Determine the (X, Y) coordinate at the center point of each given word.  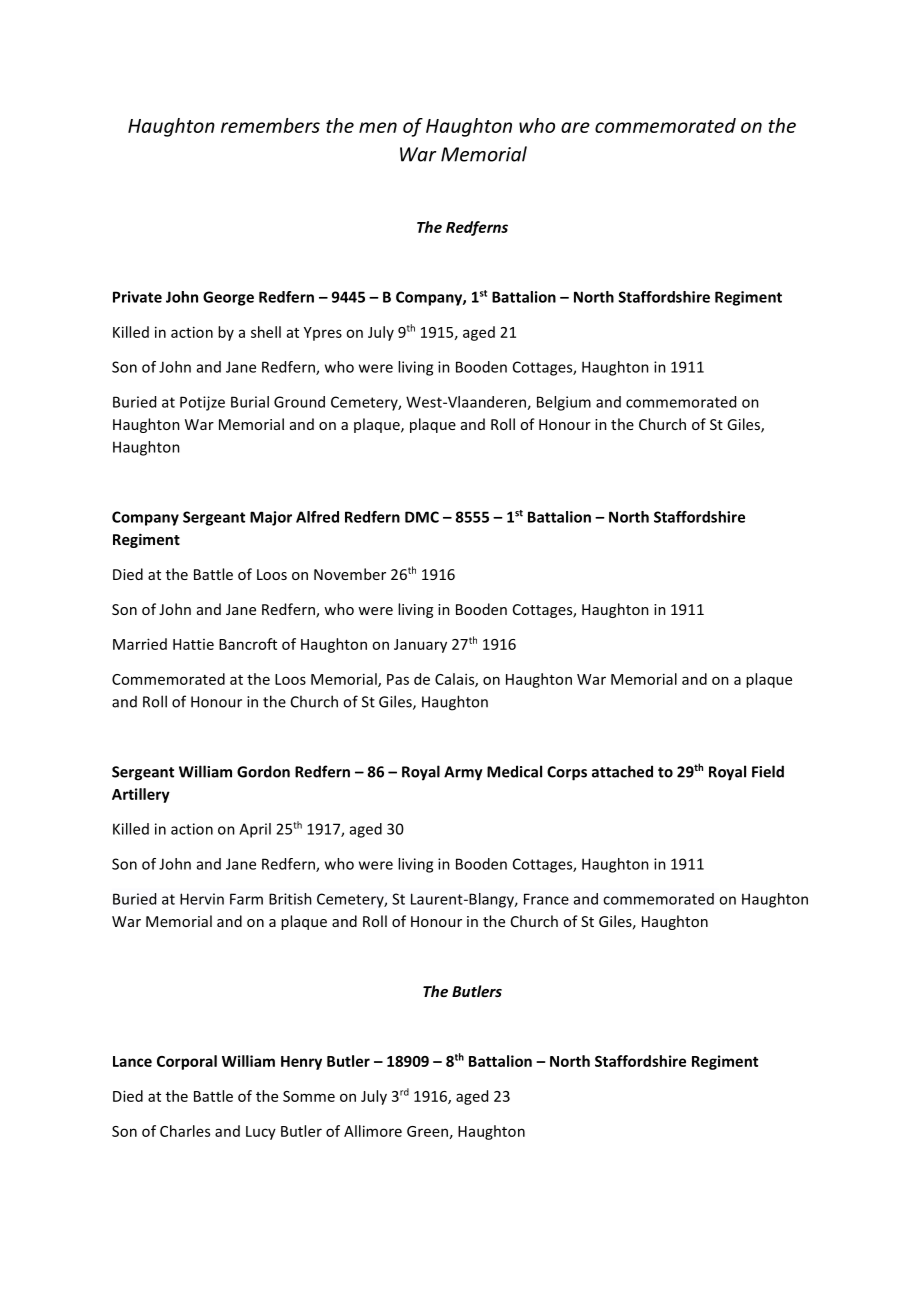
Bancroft (248, 644)
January (420, 646)
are (575, 127)
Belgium (564, 403)
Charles (185, 1131)
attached (622, 771)
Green (427, 1131)
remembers (270, 125)
